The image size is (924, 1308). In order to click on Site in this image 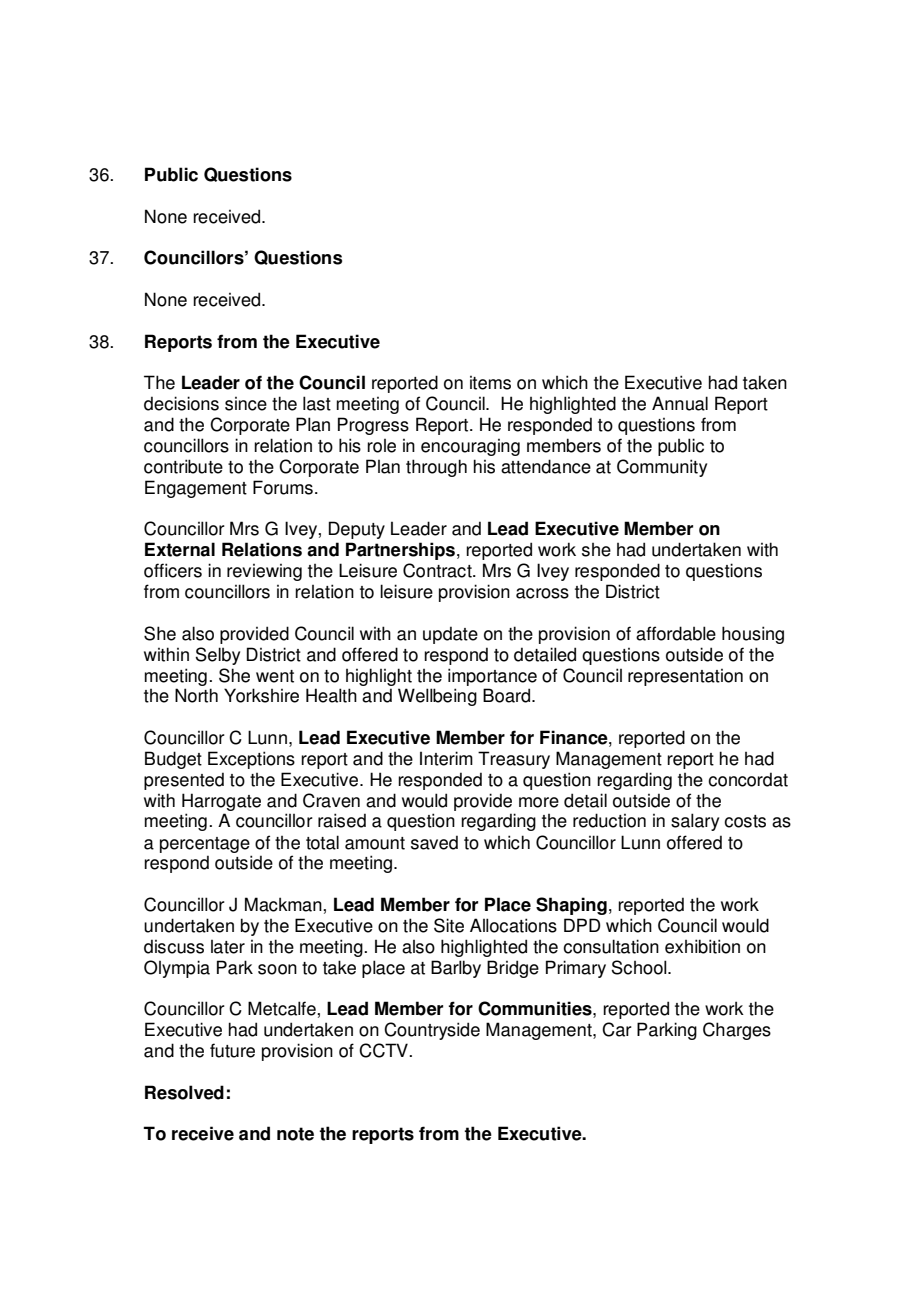, I will do `click(449, 925)`.
